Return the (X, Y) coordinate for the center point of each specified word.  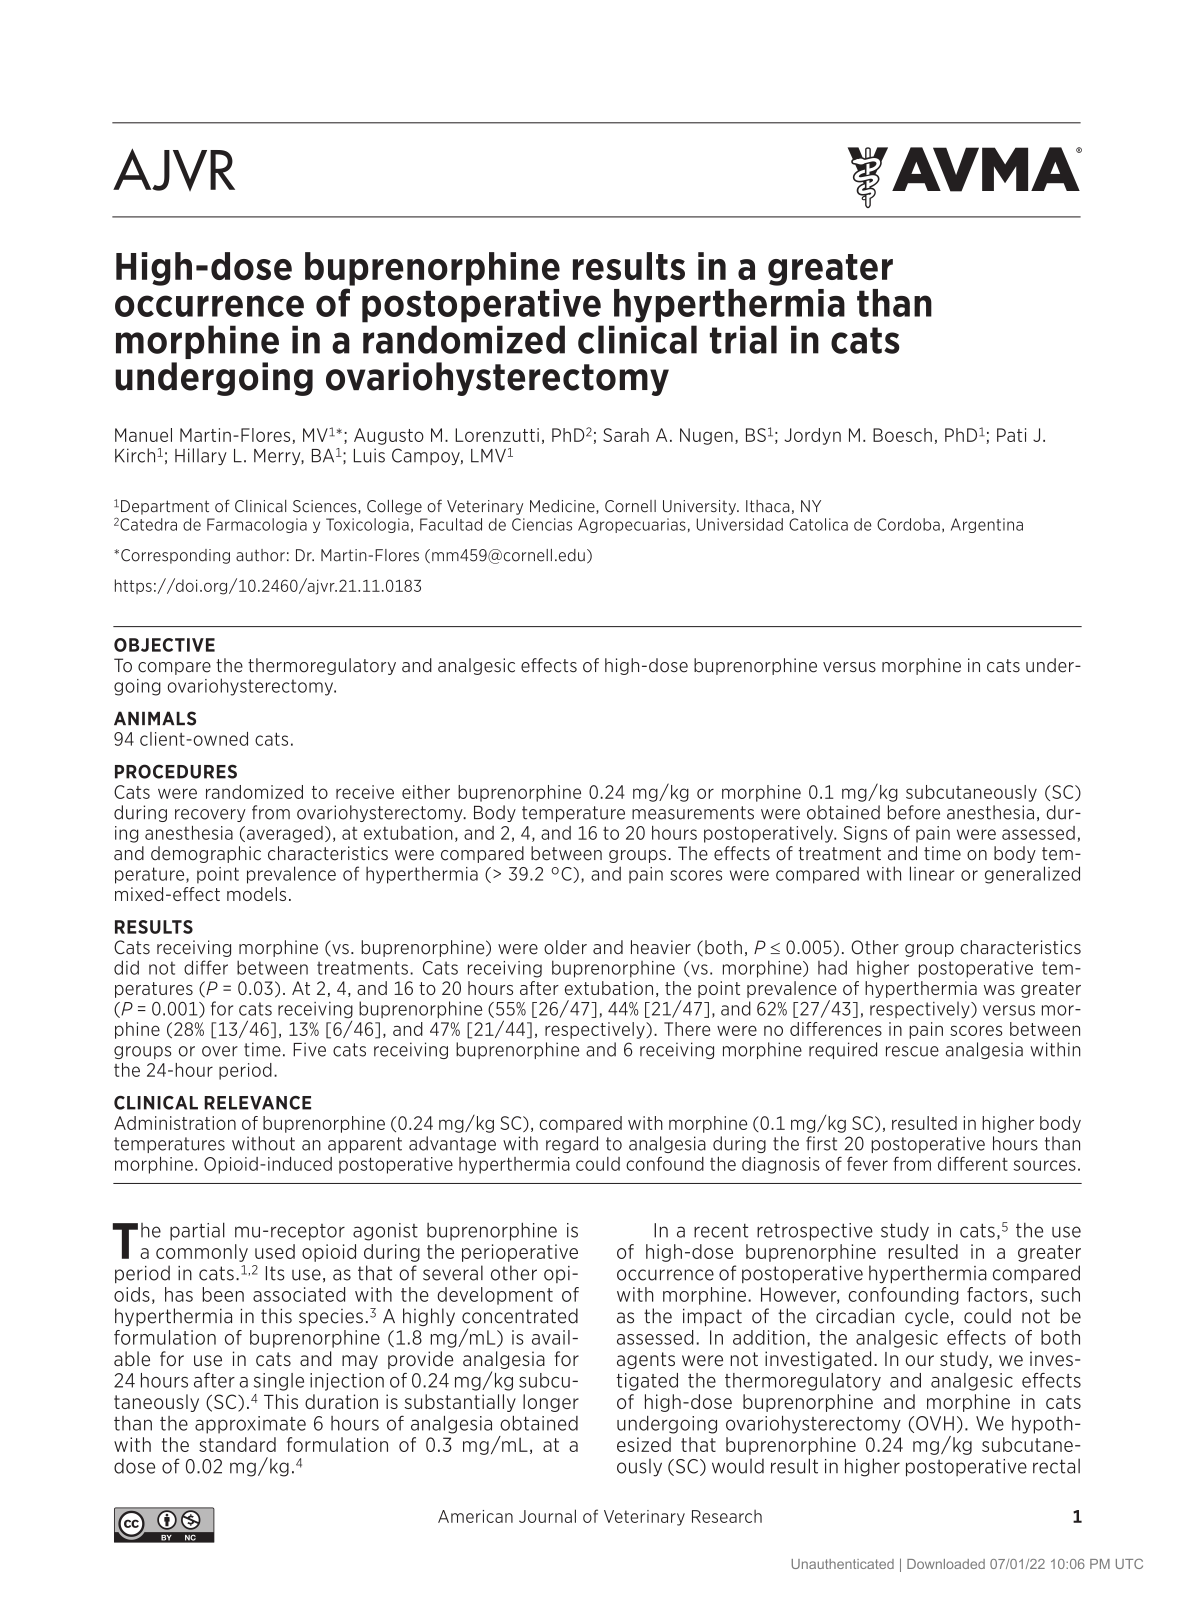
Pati (1011, 435)
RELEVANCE (257, 1103)
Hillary (201, 456)
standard (237, 1444)
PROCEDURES (176, 771)
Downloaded (946, 1564)
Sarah (626, 435)
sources (1045, 1165)
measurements (693, 813)
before (914, 812)
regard (572, 1144)
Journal (547, 1516)
